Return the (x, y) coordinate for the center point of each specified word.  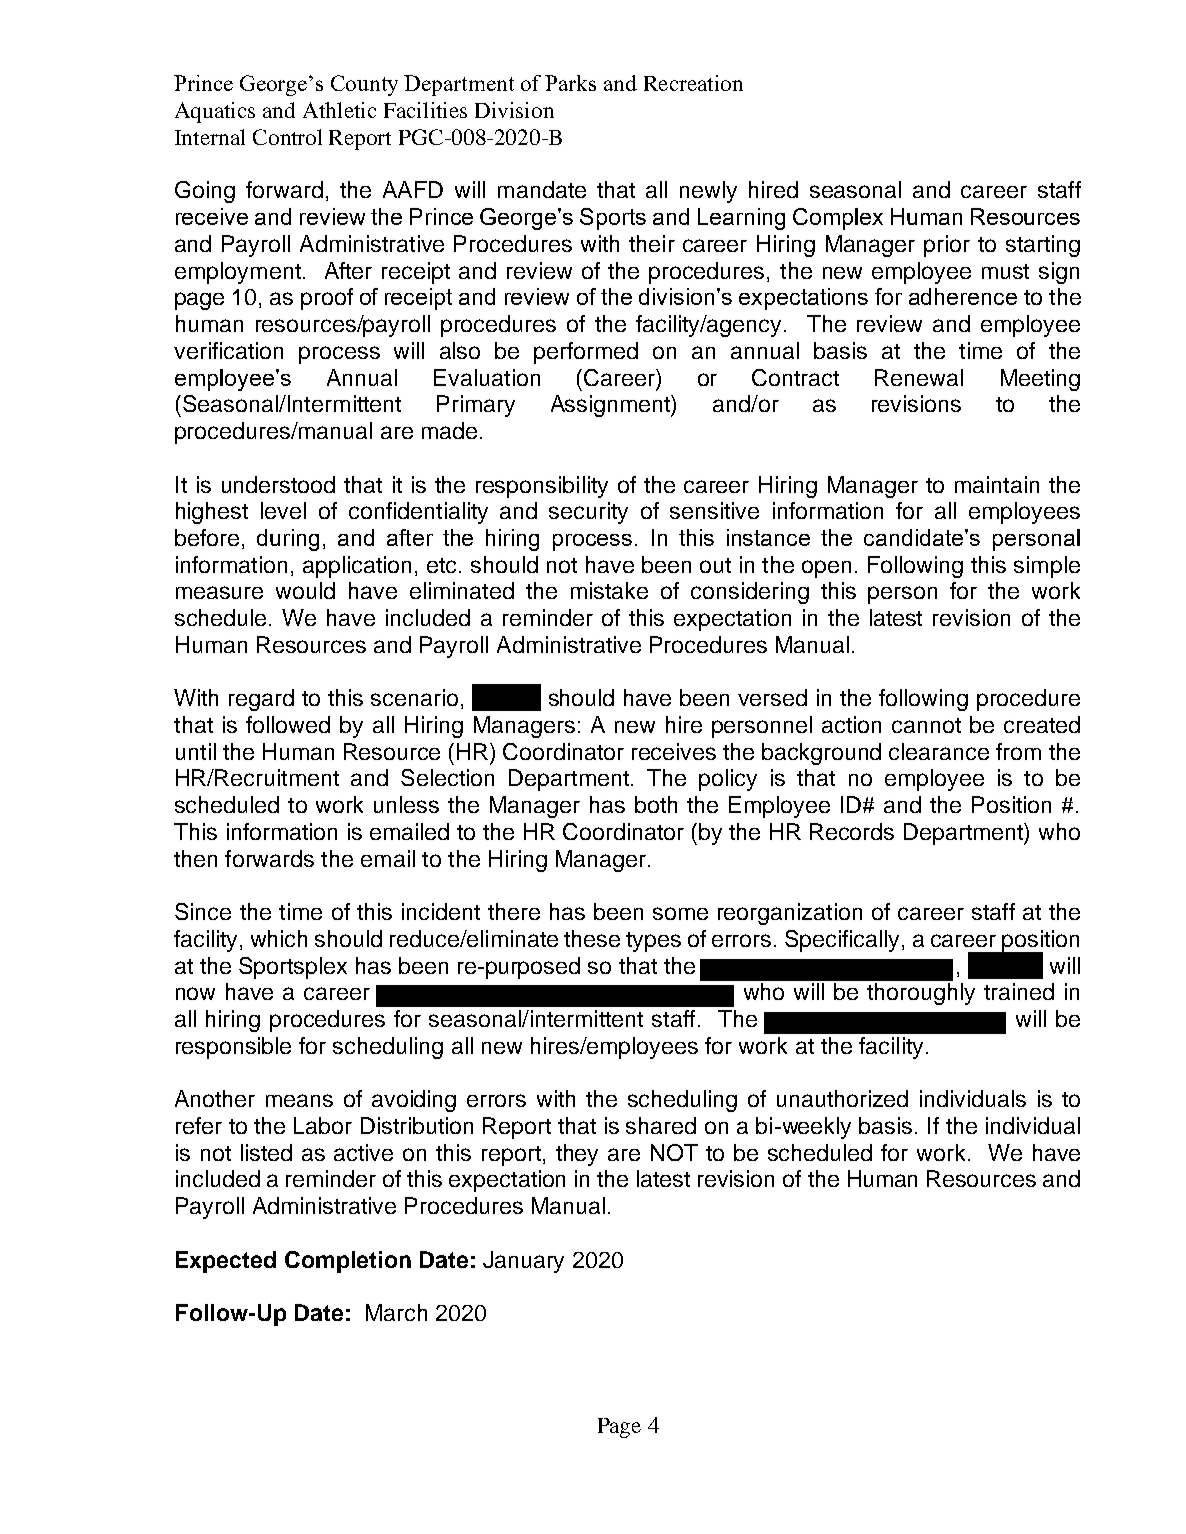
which (279, 938)
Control (287, 137)
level (283, 510)
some (680, 913)
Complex (838, 219)
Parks (570, 83)
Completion (348, 1262)
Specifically (844, 941)
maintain (997, 484)
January (523, 1262)
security (588, 513)
